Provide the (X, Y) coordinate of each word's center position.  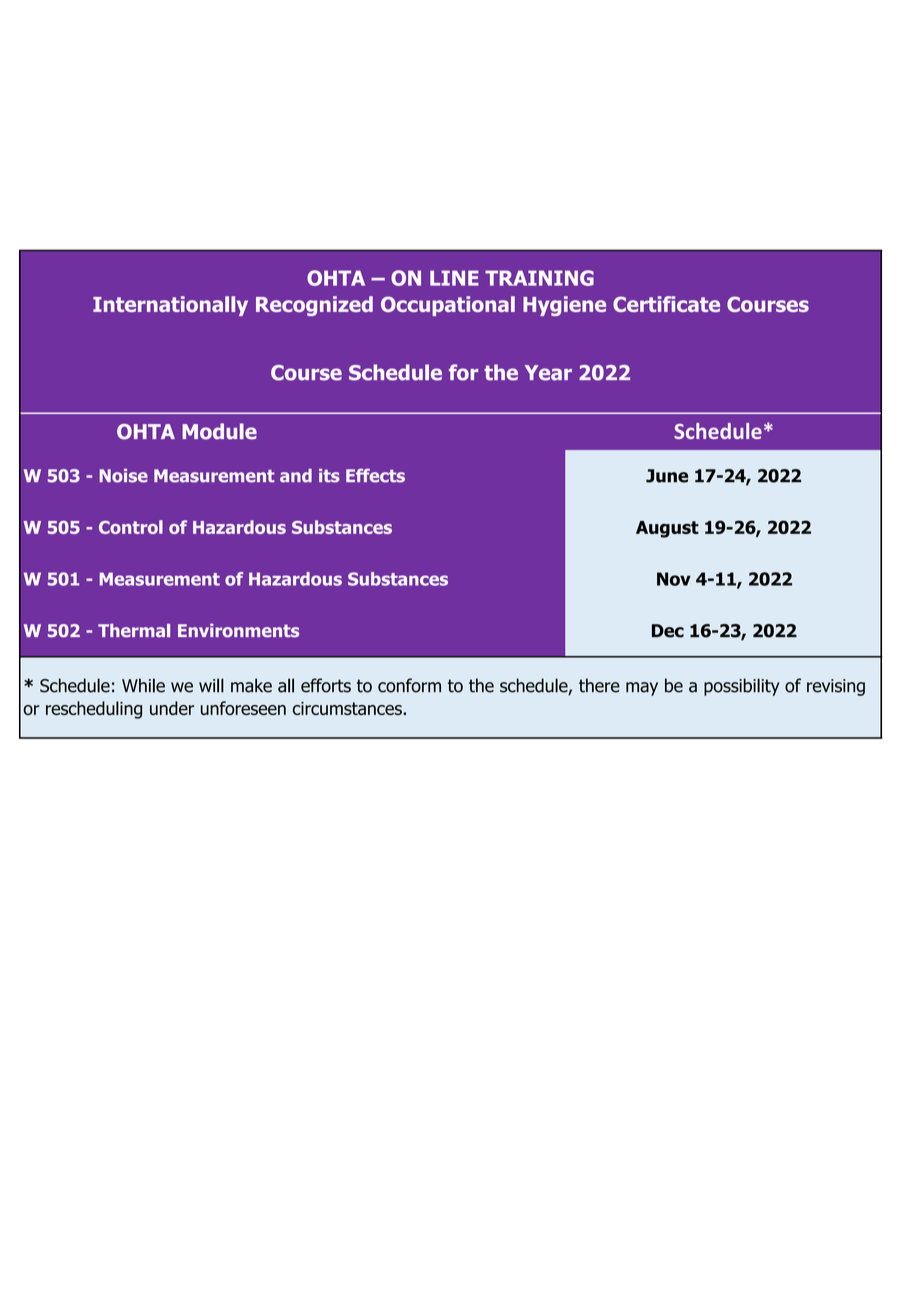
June (667, 476)
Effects (375, 475)
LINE (454, 278)
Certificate (666, 304)
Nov (674, 579)
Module (219, 431)
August (667, 529)
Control (131, 527)
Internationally (170, 306)
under (172, 708)
